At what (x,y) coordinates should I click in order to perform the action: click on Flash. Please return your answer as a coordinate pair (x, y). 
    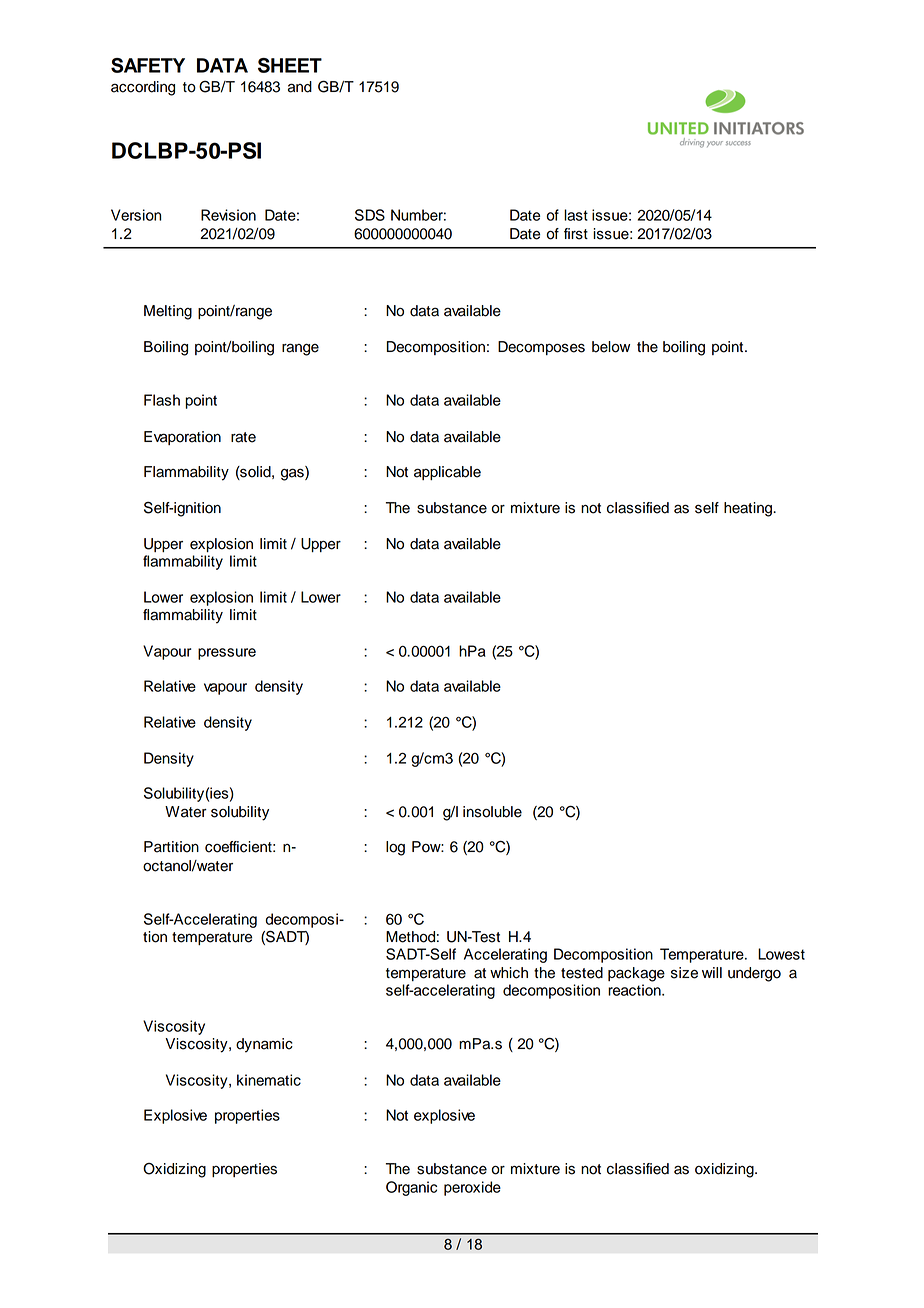
    Looking at the image, I should click on (162, 400).
